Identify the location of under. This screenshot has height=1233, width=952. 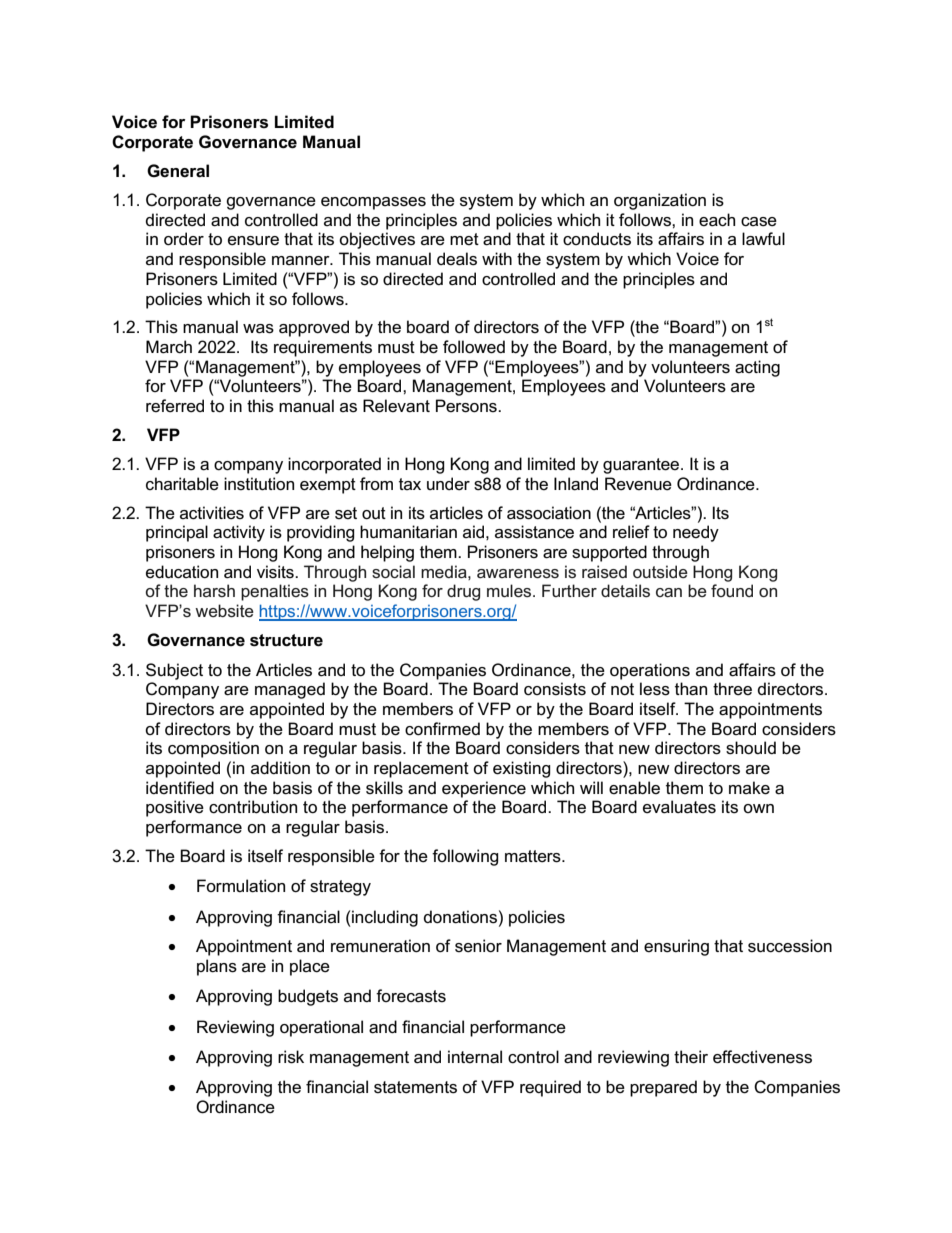
(448, 484).
